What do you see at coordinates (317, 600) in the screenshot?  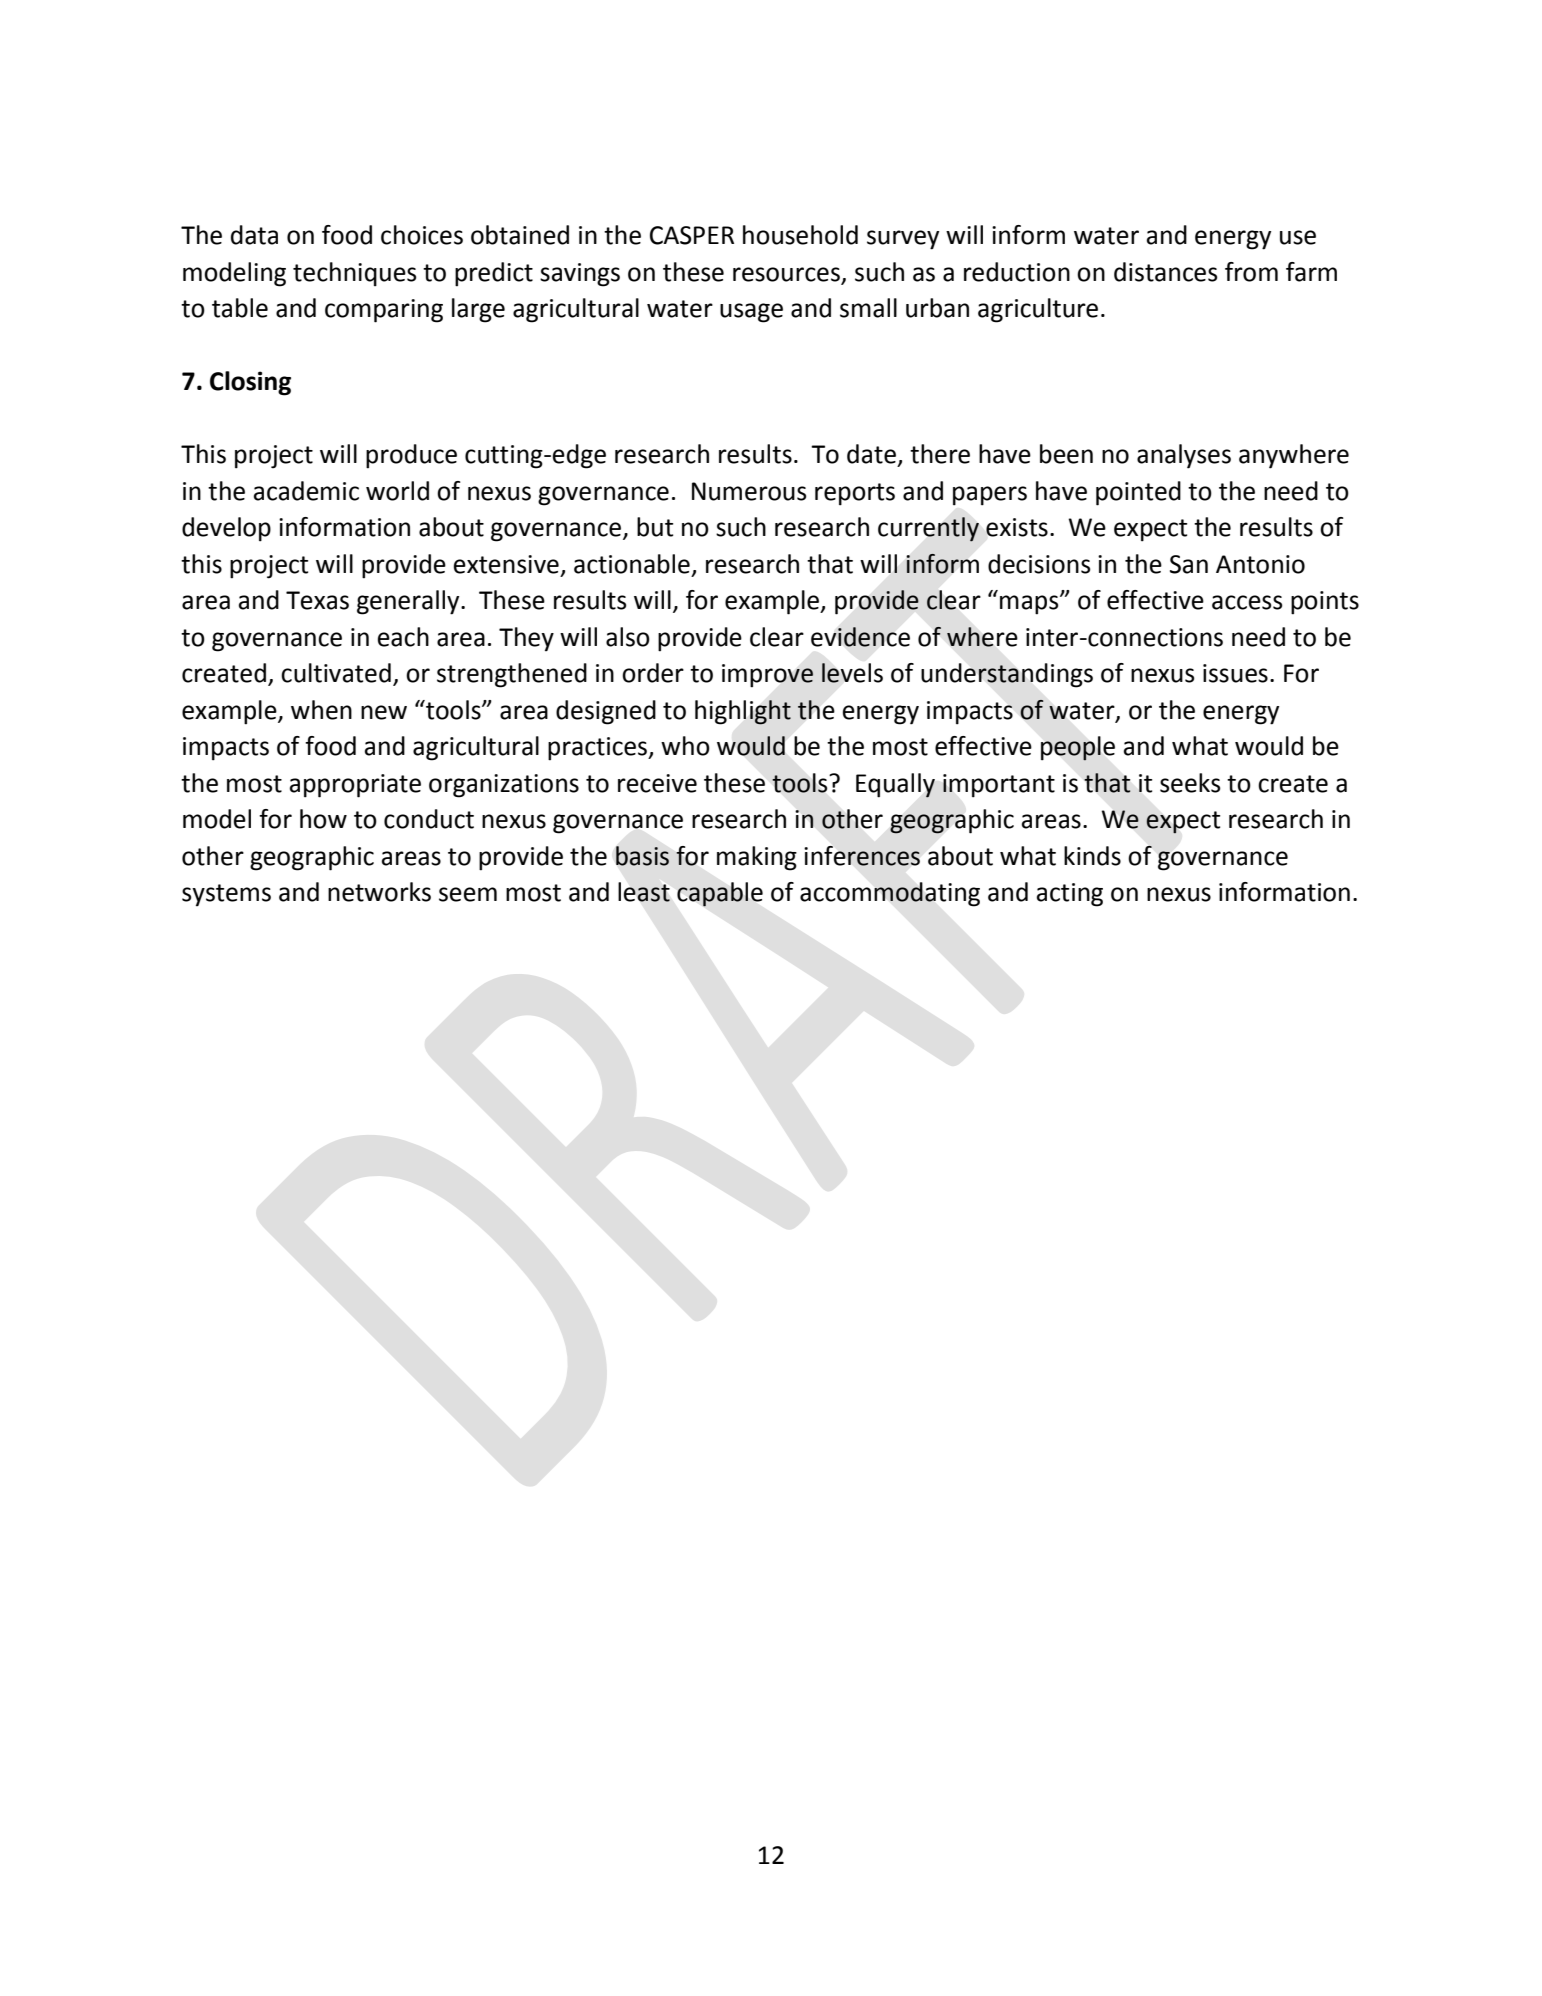 I see `Texas` at bounding box center [317, 600].
